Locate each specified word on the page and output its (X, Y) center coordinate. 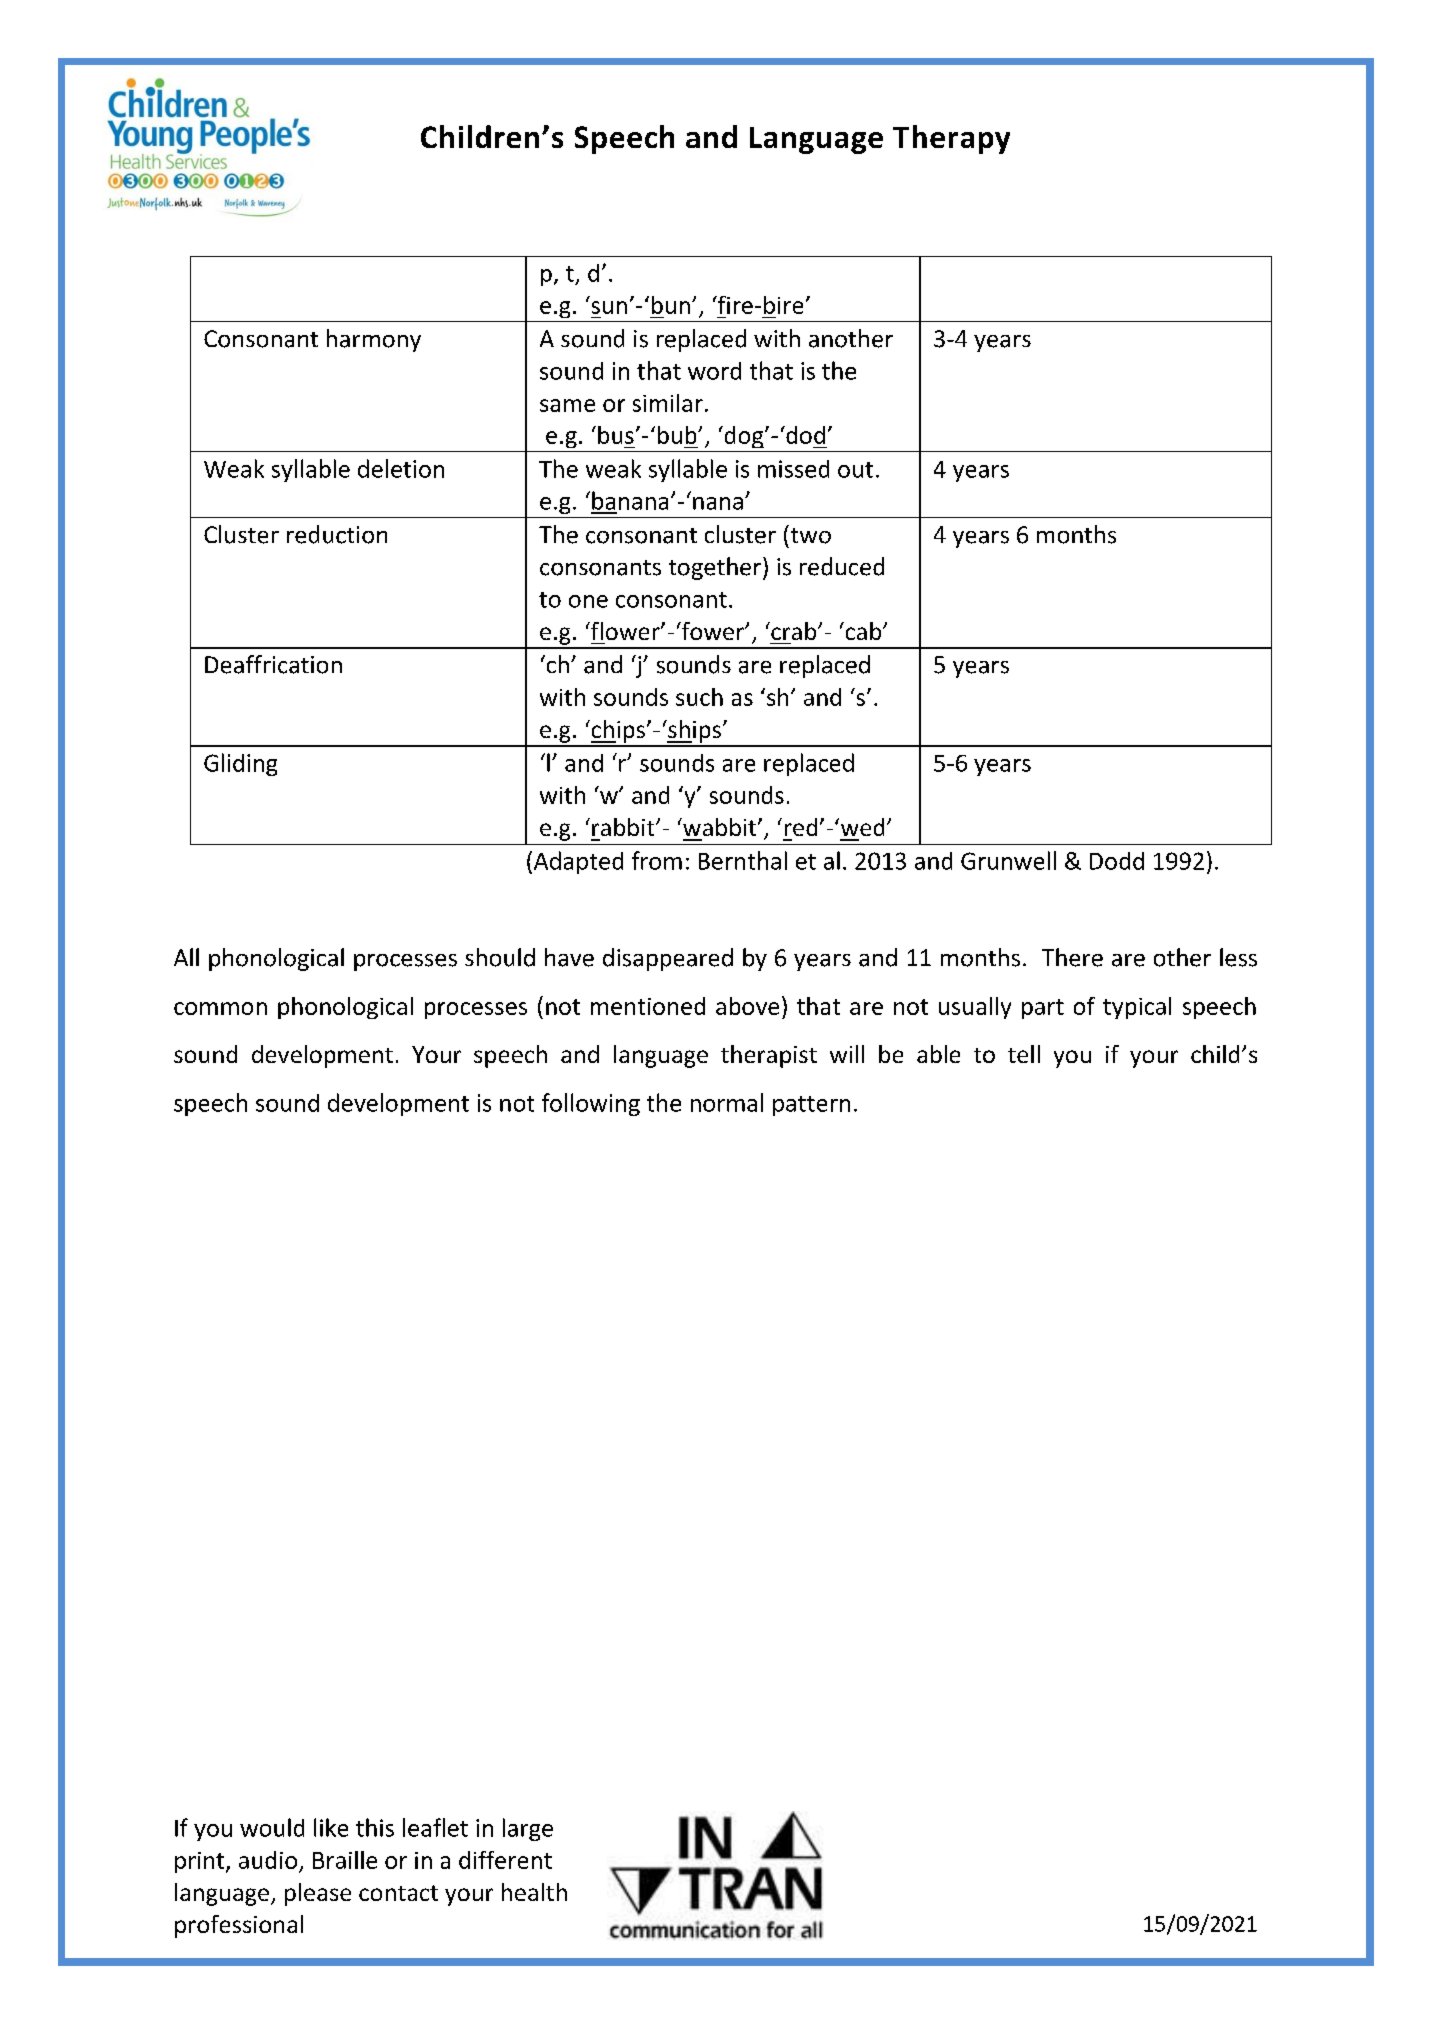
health (534, 1892)
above (747, 1006)
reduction (337, 534)
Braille (345, 1860)
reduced (842, 566)
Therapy (951, 139)
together (716, 568)
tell (1024, 1054)
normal (727, 1102)
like (331, 1827)
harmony (374, 340)
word (714, 371)
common (220, 1008)
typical (1137, 1008)
